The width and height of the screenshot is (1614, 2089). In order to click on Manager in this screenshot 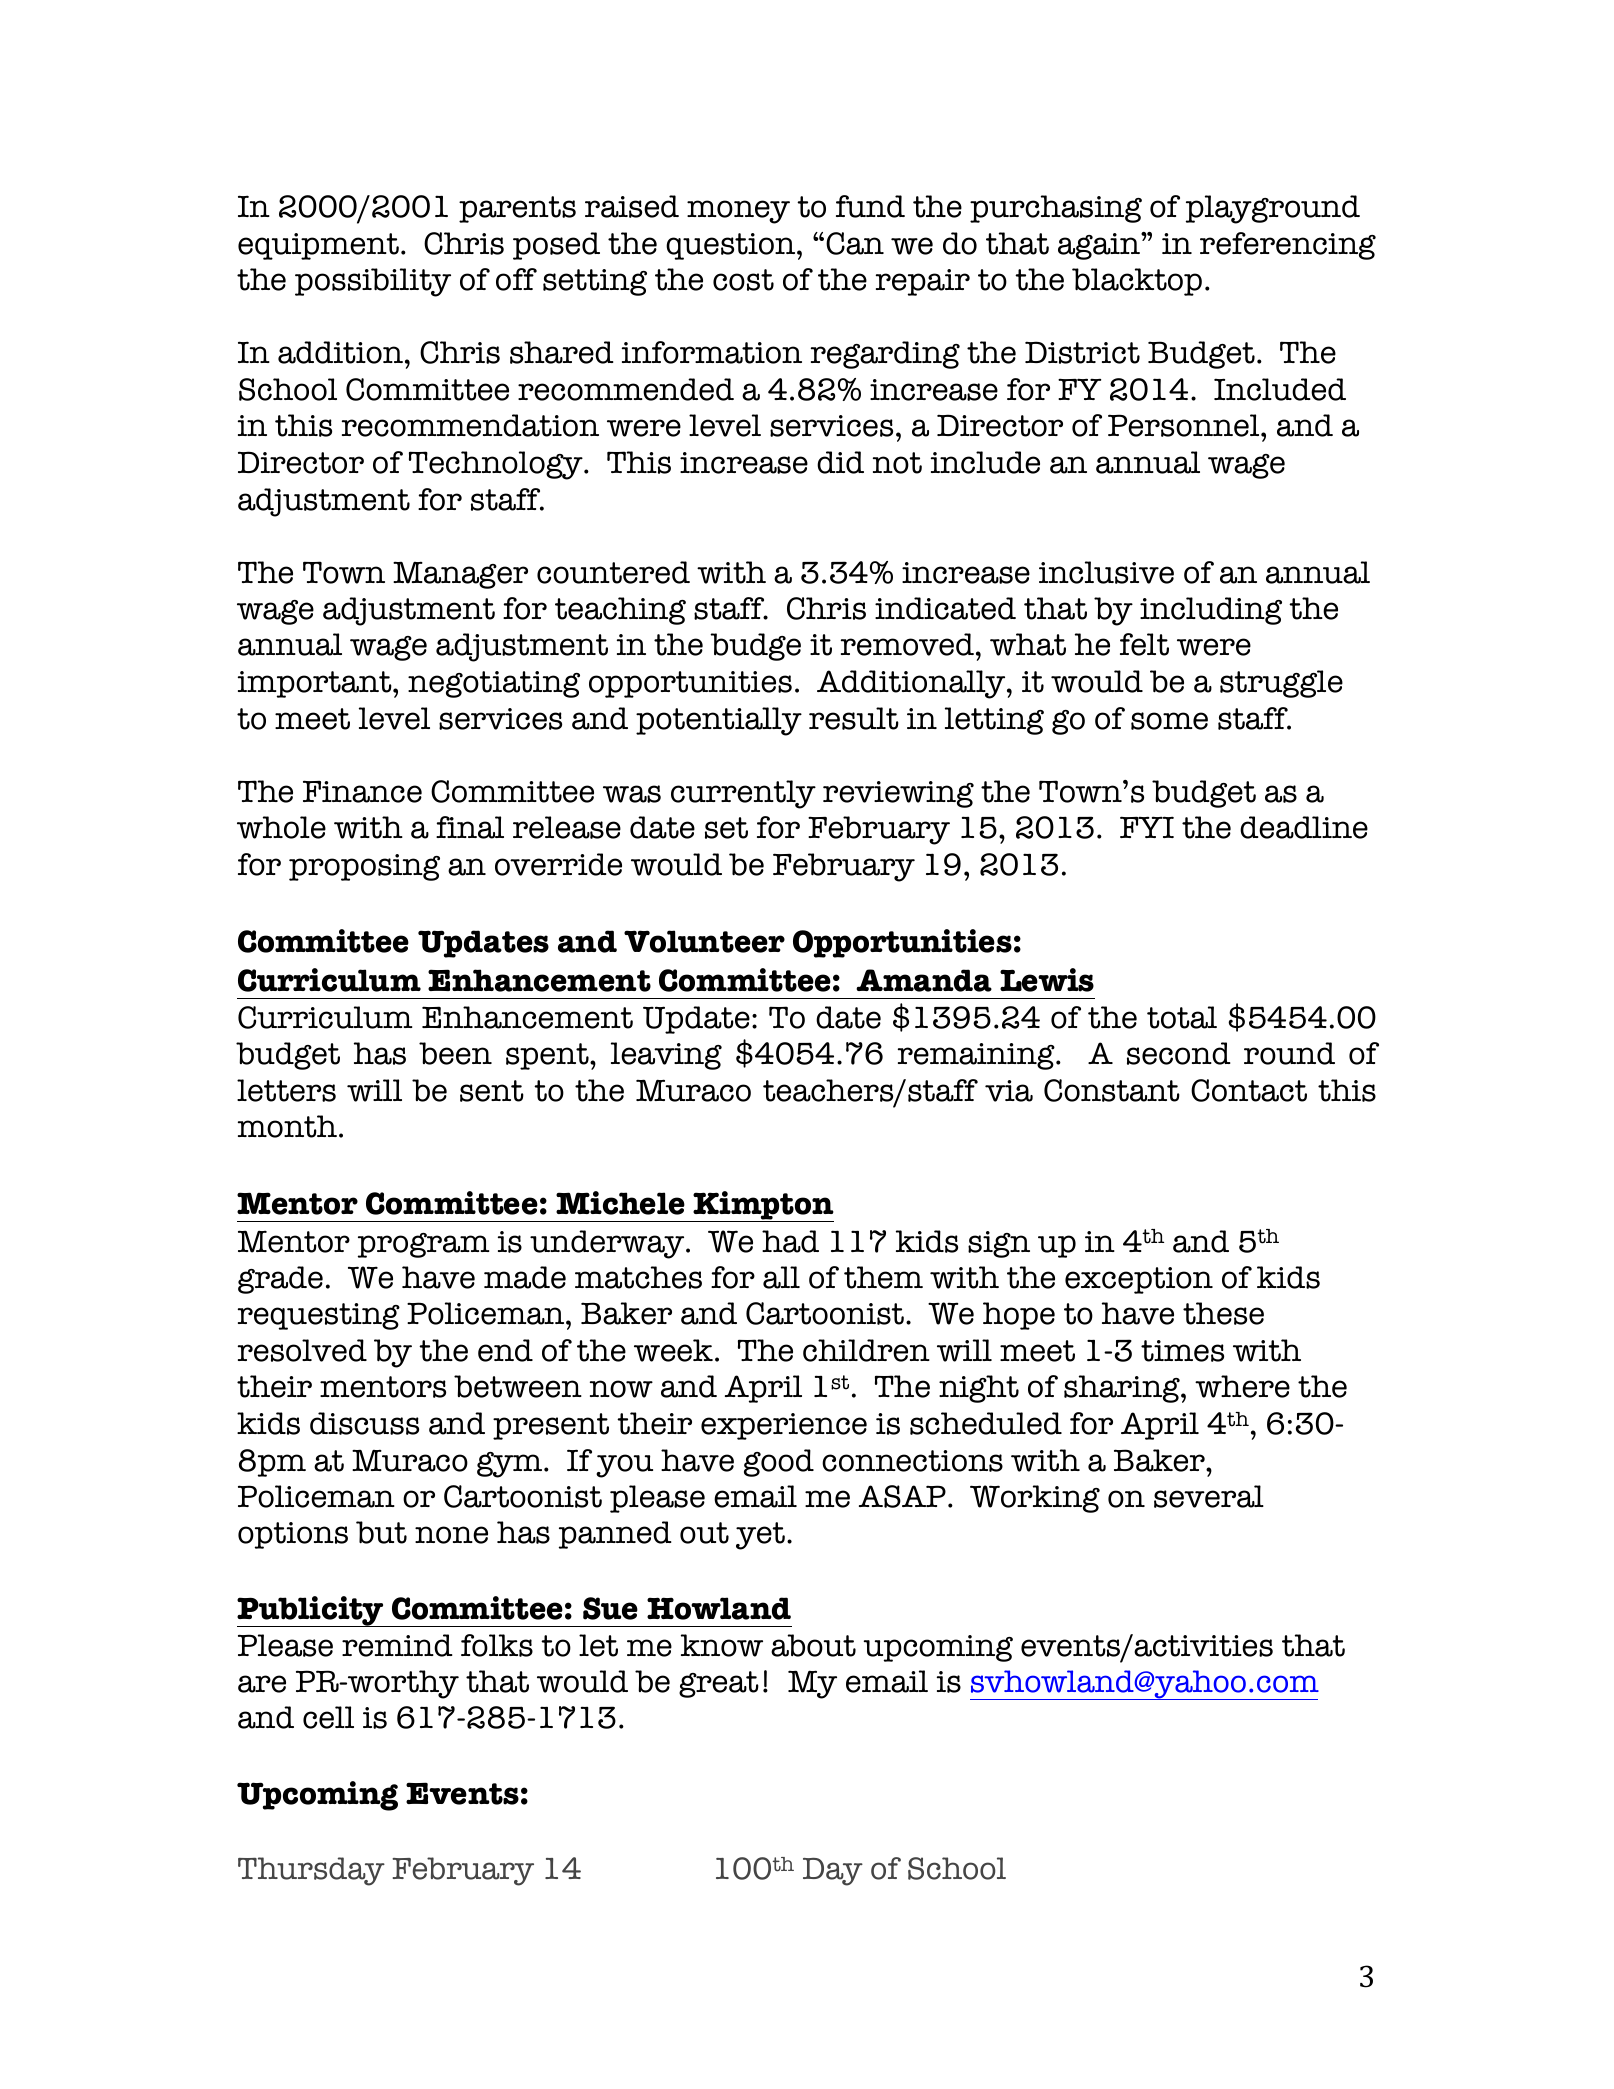, I will do `click(460, 575)`.
